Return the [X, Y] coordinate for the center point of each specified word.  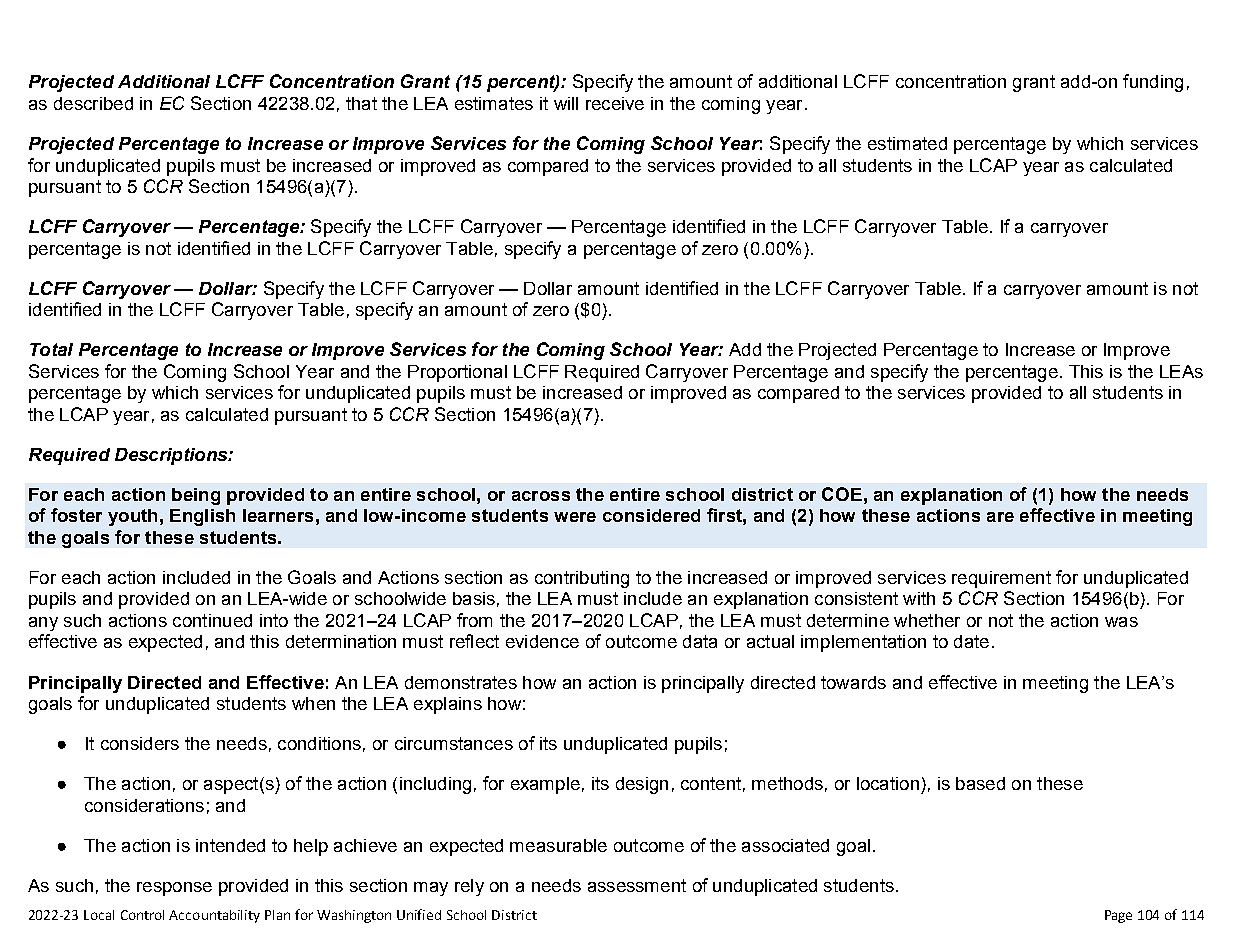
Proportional [457, 373]
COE [842, 494]
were [575, 517]
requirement [1001, 579]
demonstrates [461, 682]
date [971, 641]
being [196, 496]
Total [51, 349]
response [174, 889]
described [93, 103]
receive [615, 103]
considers [140, 743]
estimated [907, 143]
